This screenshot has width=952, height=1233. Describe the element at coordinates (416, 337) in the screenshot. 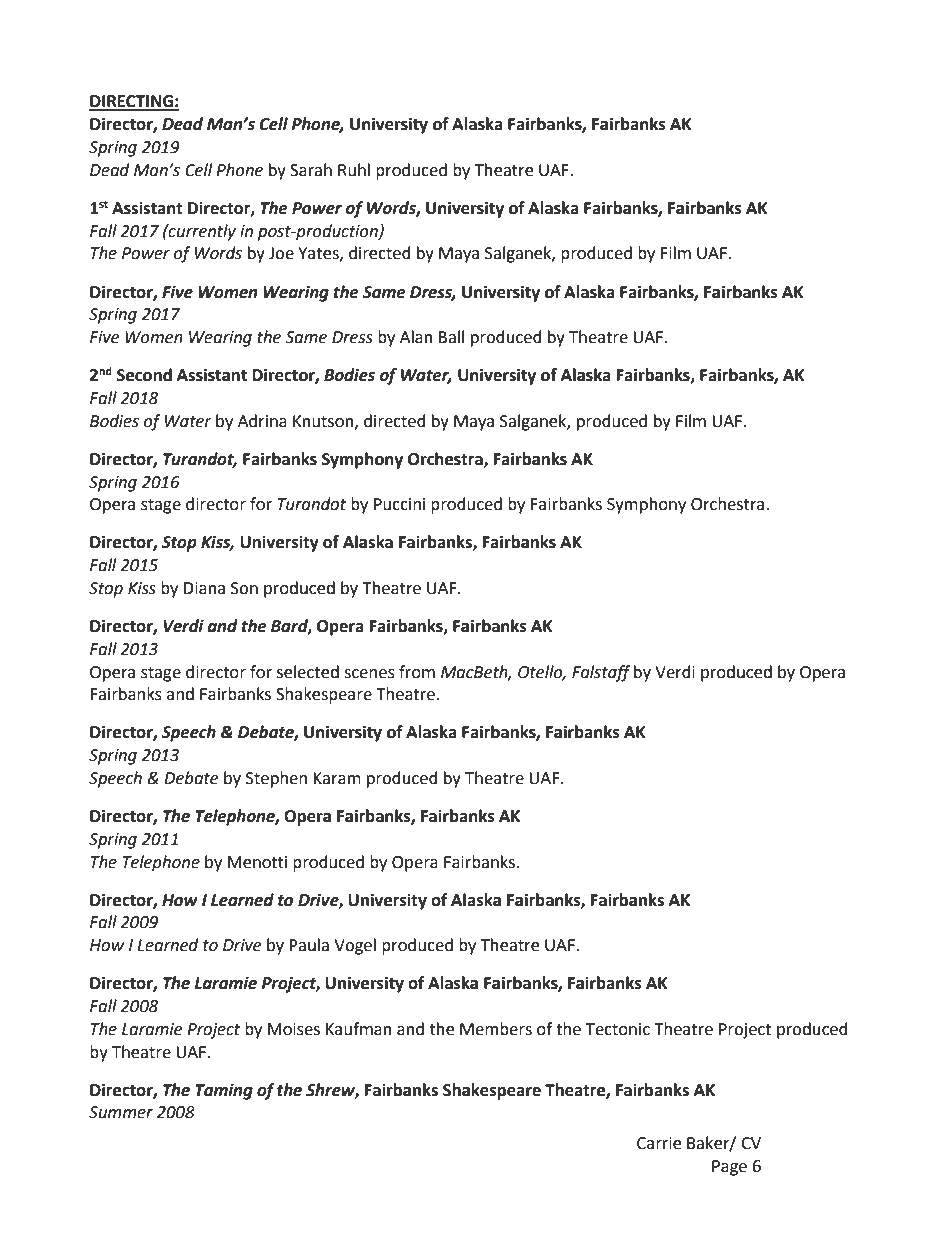

I see `Alan` at that location.
